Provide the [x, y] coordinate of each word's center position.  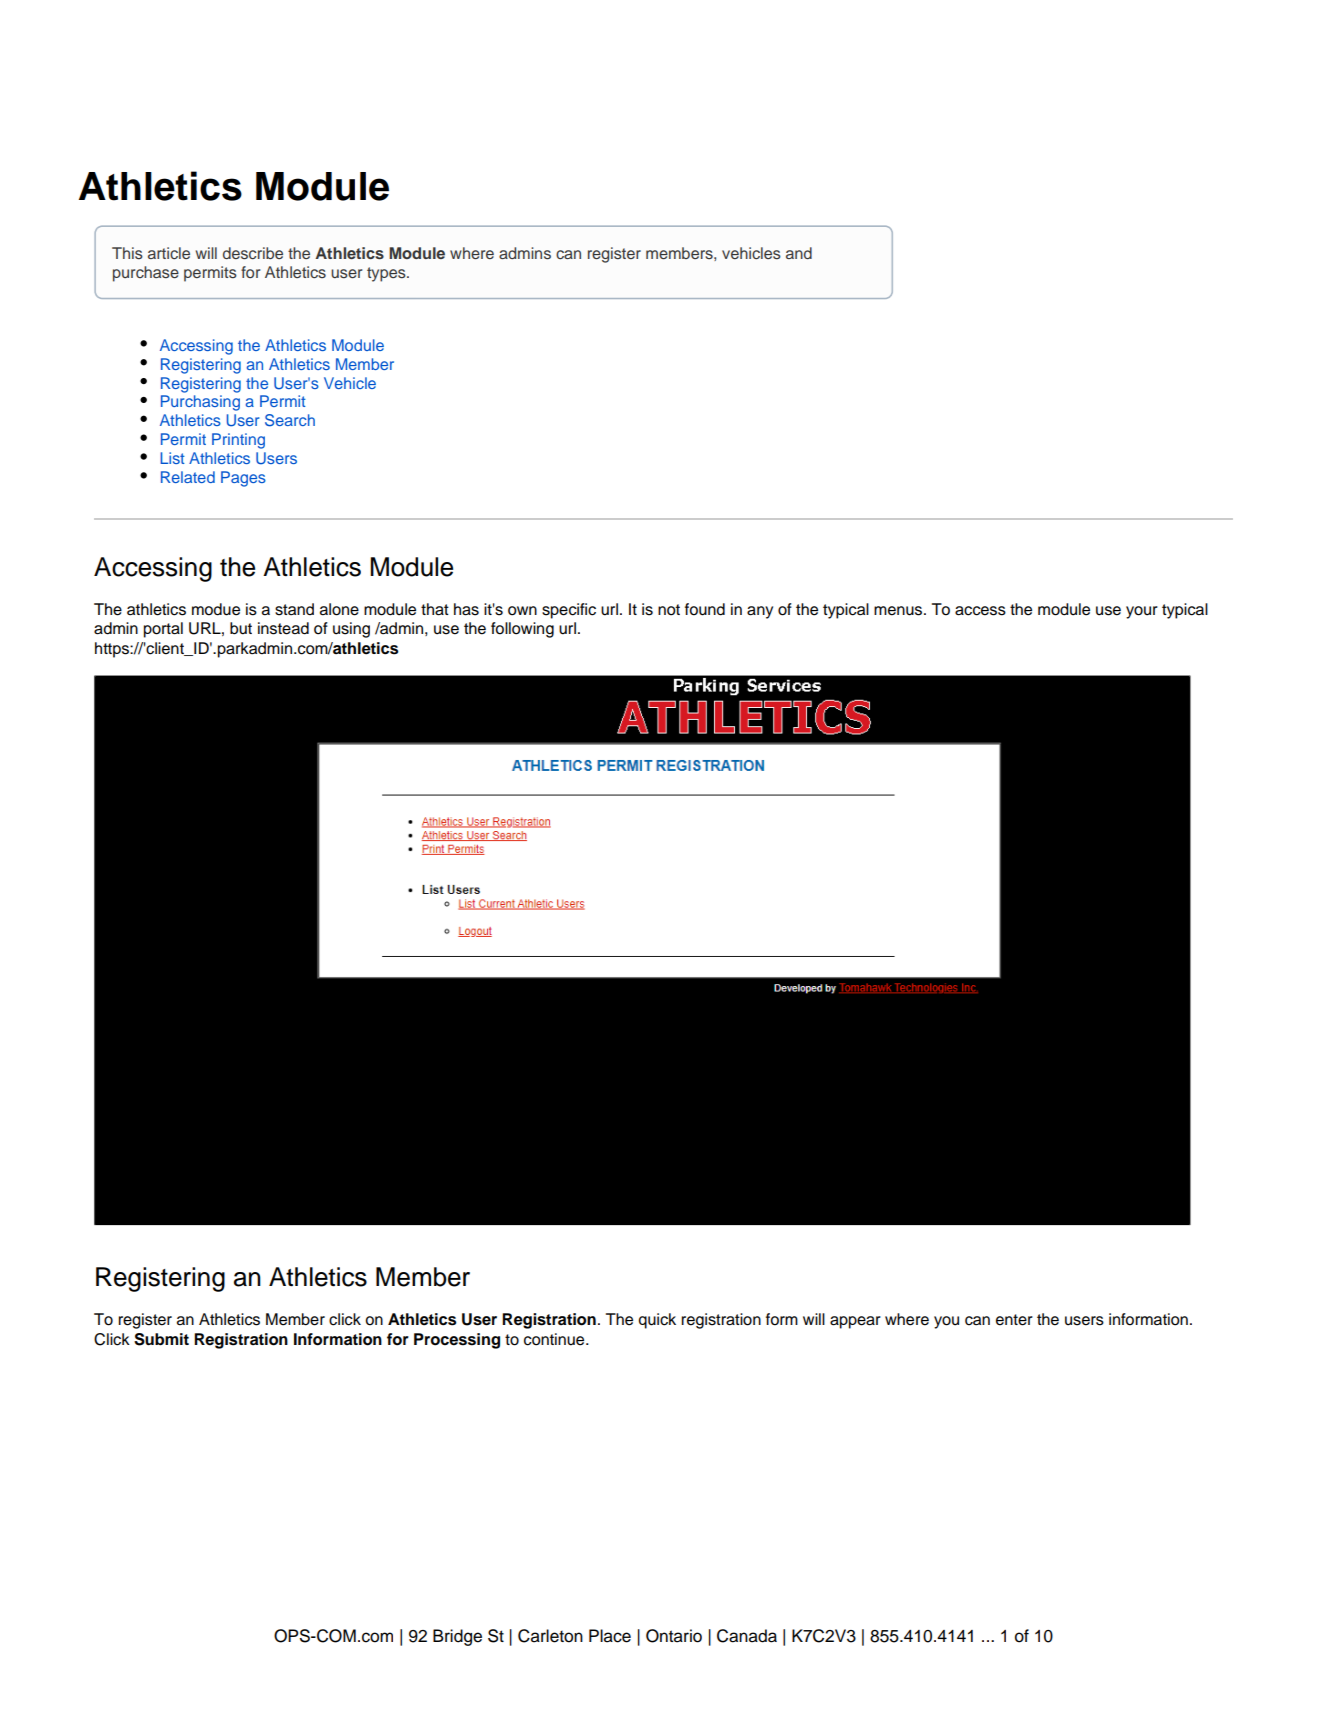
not [669, 610]
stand [294, 609]
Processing [457, 1341]
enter [1014, 1320]
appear [855, 1322]
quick [657, 1321]
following [522, 630]
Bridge [457, 1637]
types [387, 274]
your [1142, 612]
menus [899, 611]
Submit [161, 1339]
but [241, 628]
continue [555, 1339]
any [760, 612]
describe [253, 253]
